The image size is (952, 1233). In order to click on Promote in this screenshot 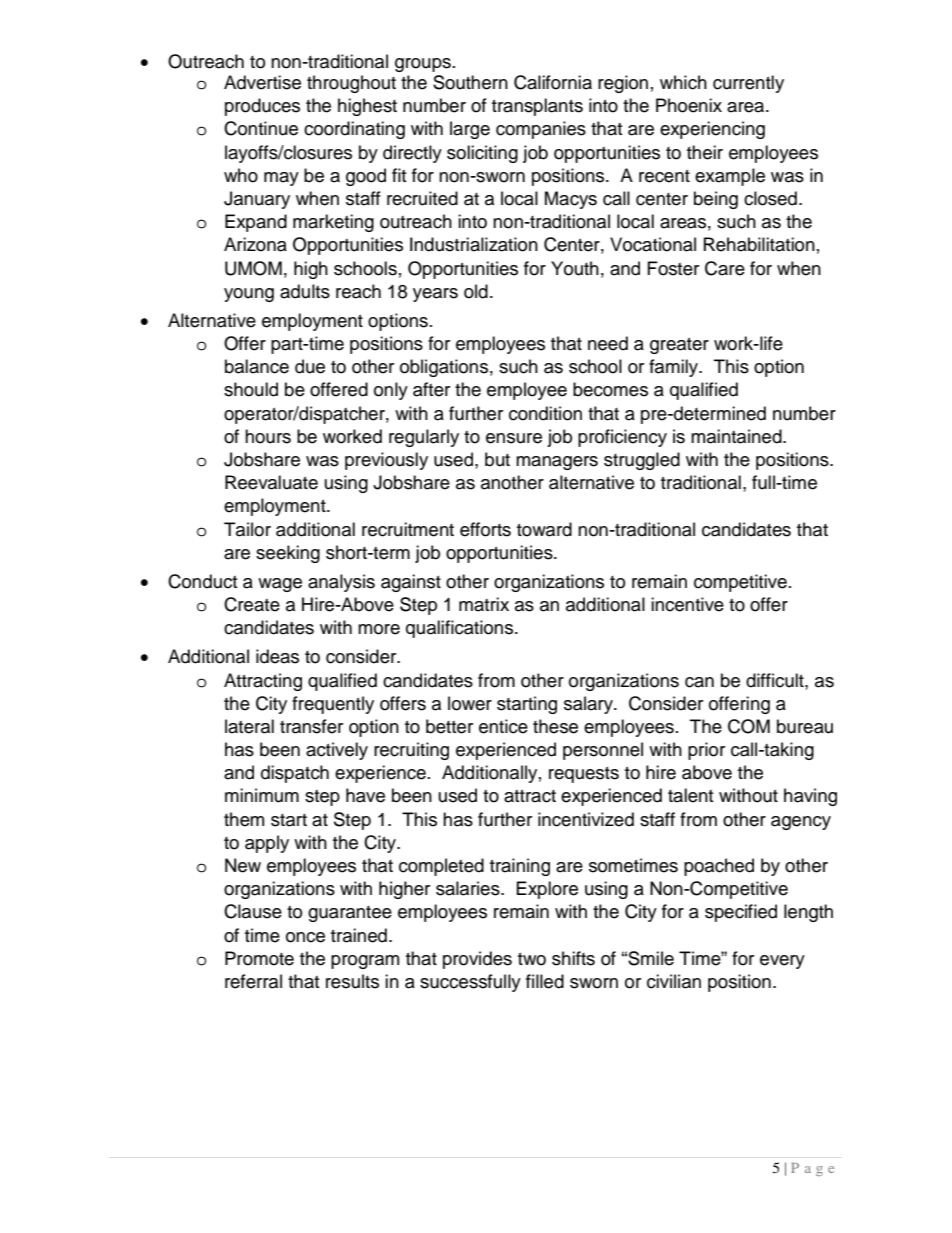, I will do `click(259, 958)`.
